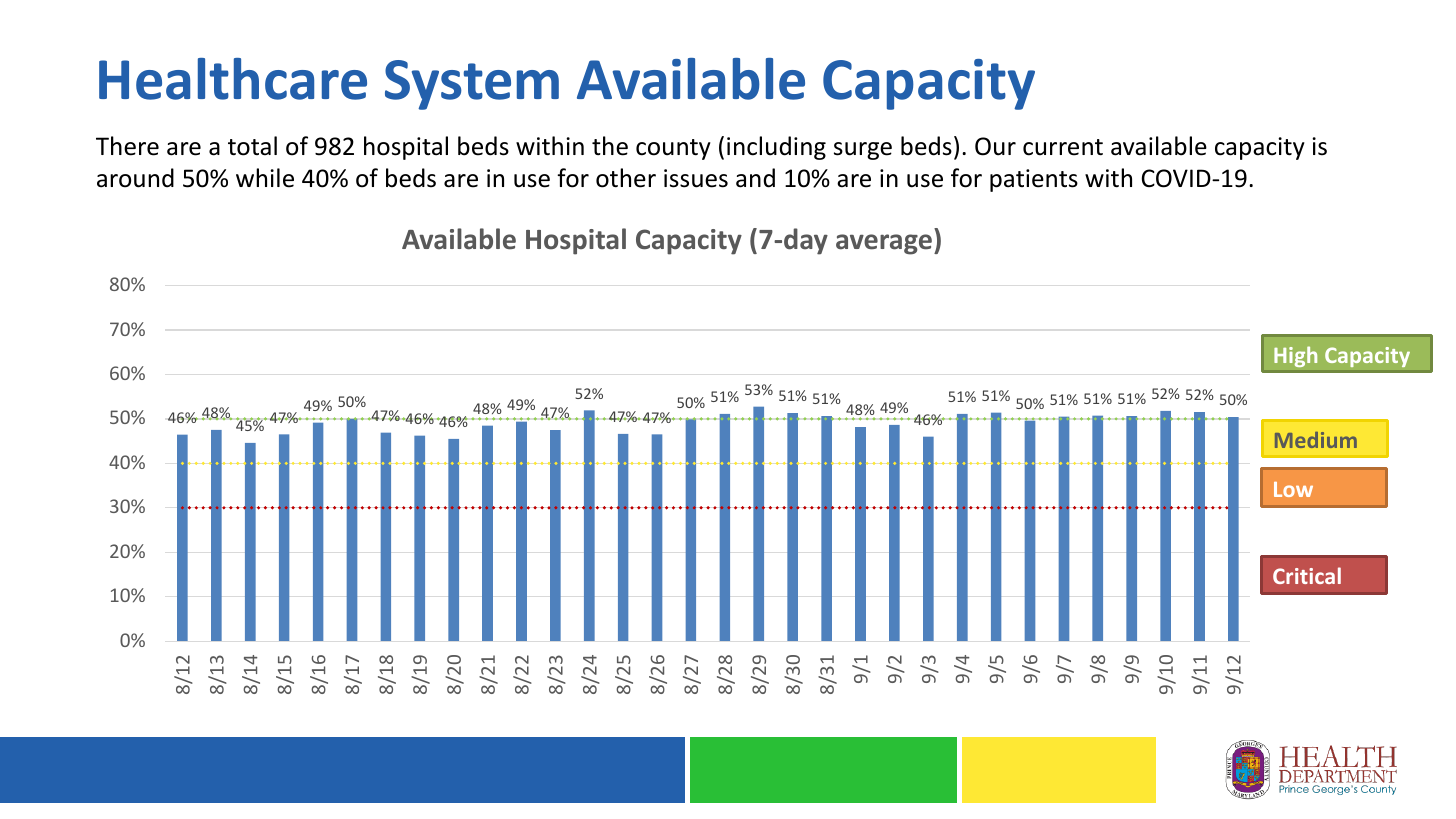 The image size is (1456, 819). What do you see at coordinates (233, 79) in the page?
I see `Healthcare` at bounding box center [233, 79].
